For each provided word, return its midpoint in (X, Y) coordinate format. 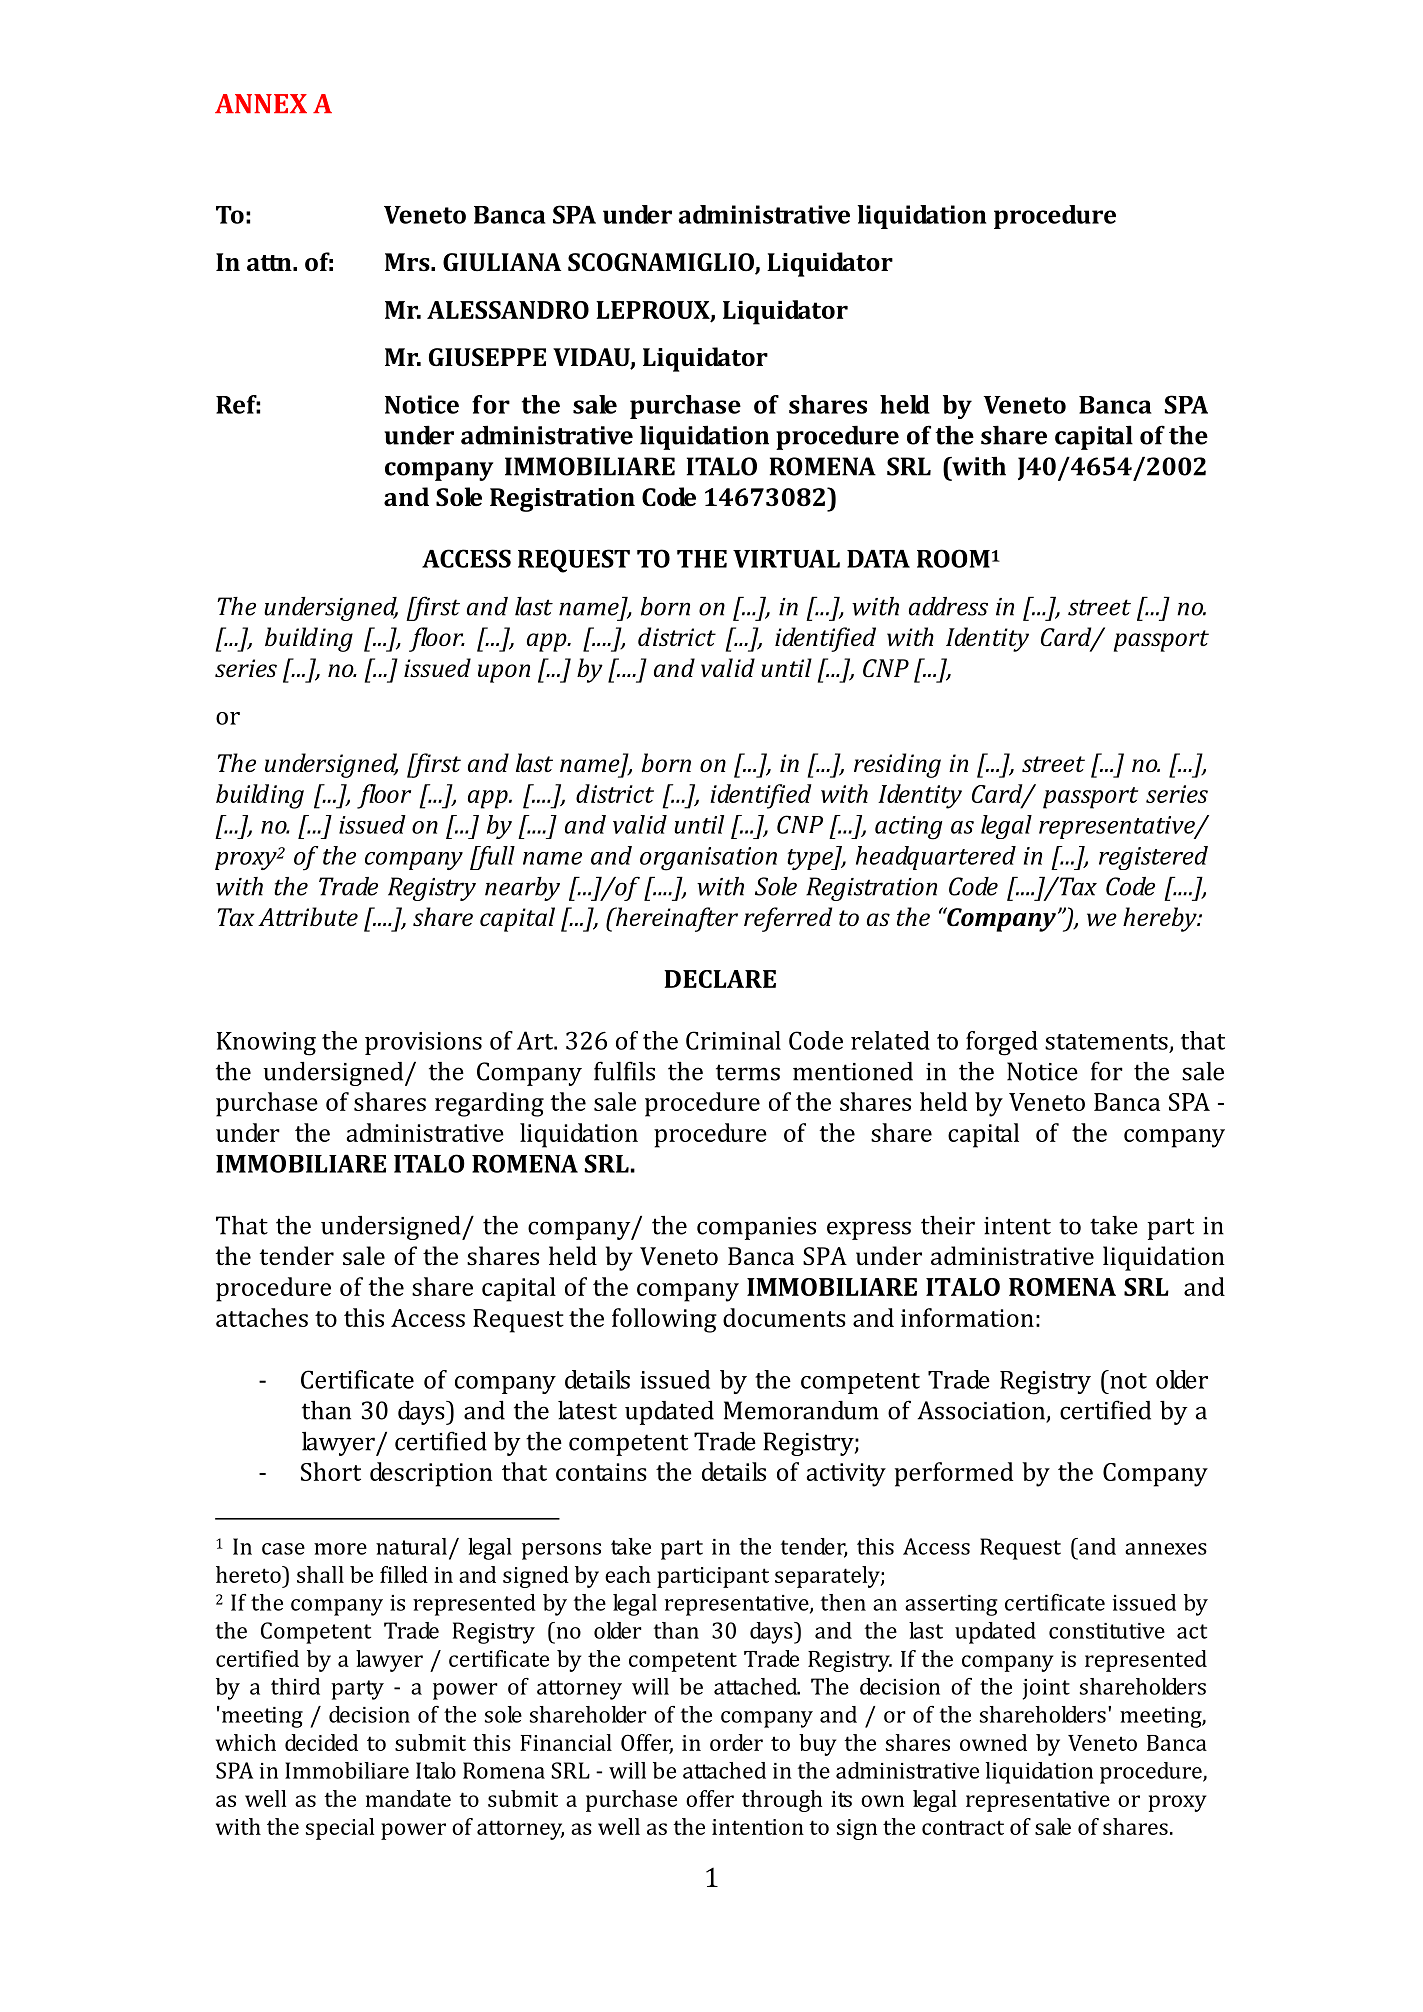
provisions (423, 1043)
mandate (408, 1798)
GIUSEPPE (487, 357)
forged (1002, 1043)
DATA (878, 559)
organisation (708, 859)
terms (748, 1072)
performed (954, 1474)
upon (504, 673)
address (948, 606)
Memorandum (801, 1410)
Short (331, 1471)
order (736, 1742)
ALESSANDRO (508, 310)
